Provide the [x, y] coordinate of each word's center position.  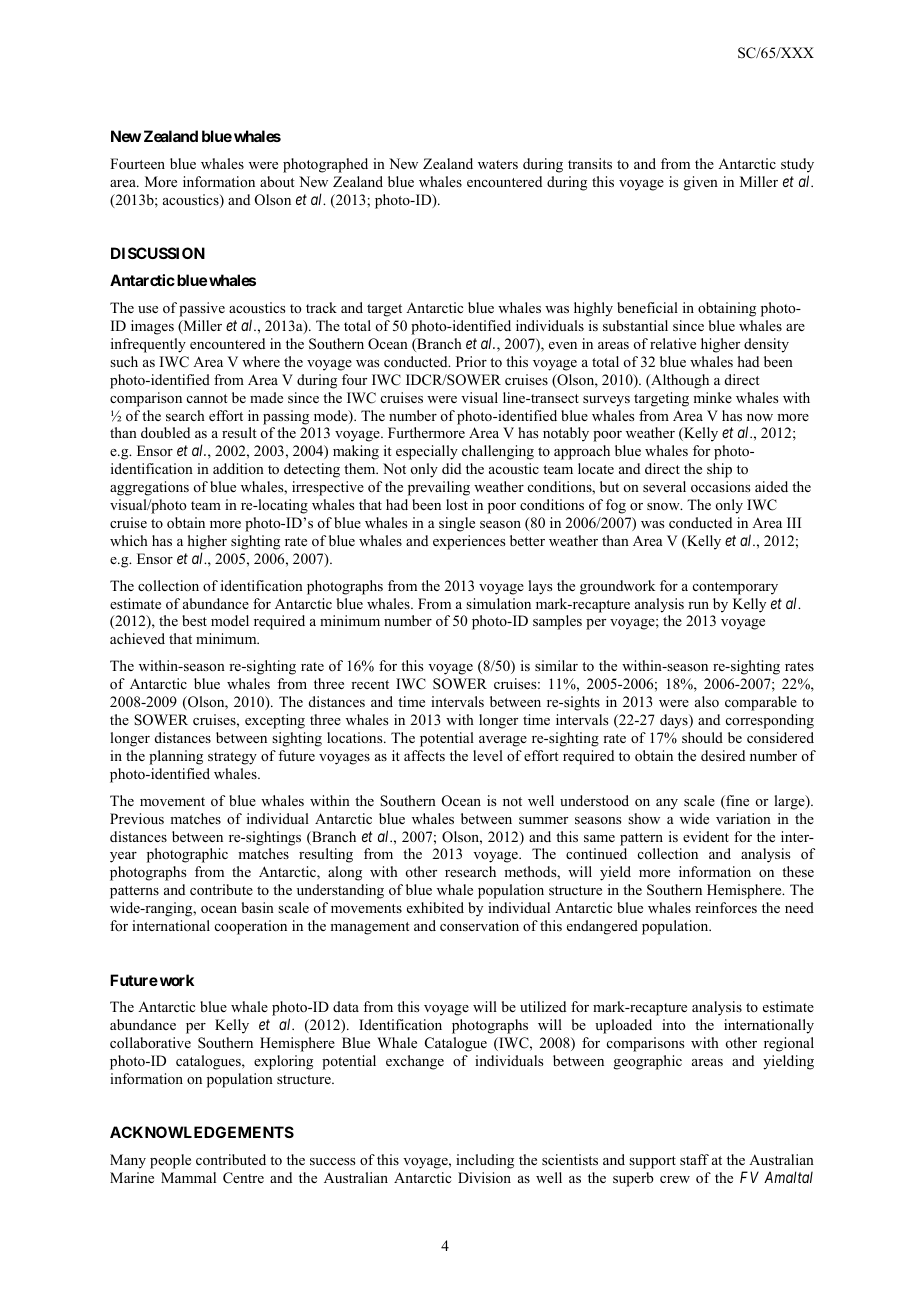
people [170, 1161]
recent [370, 684]
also [707, 701]
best [194, 620]
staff [694, 1159]
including [485, 1161]
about [277, 182]
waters [498, 164]
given [701, 183]
